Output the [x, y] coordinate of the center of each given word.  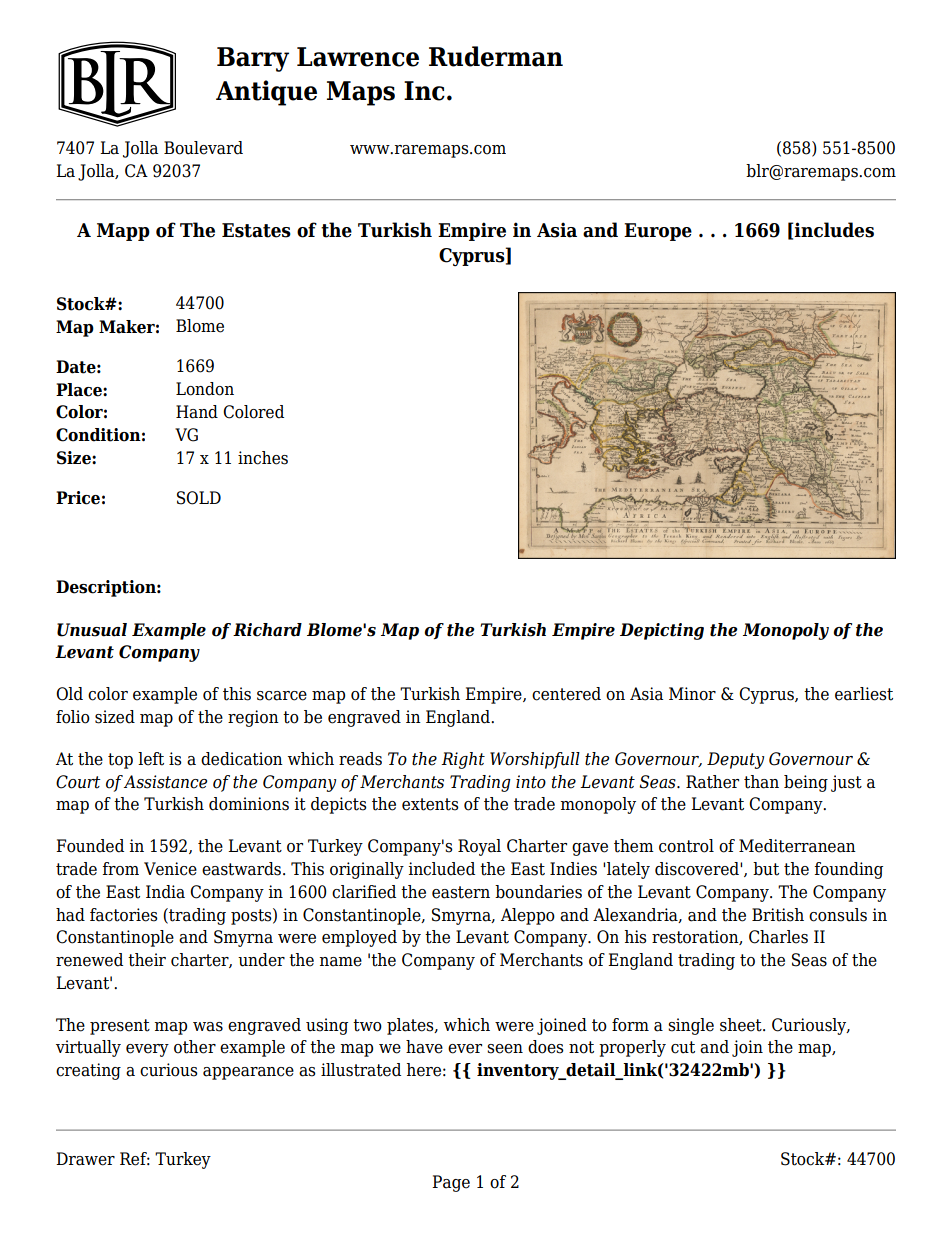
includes [833, 230]
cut [683, 1047]
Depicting [662, 631]
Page [451, 1183]
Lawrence [358, 57]
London [205, 389]
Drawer [85, 1159]
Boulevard [203, 148]
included [441, 869]
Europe [658, 232]
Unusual [92, 630]
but [766, 869]
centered [566, 694]
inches [263, 458]
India [165, 892]
